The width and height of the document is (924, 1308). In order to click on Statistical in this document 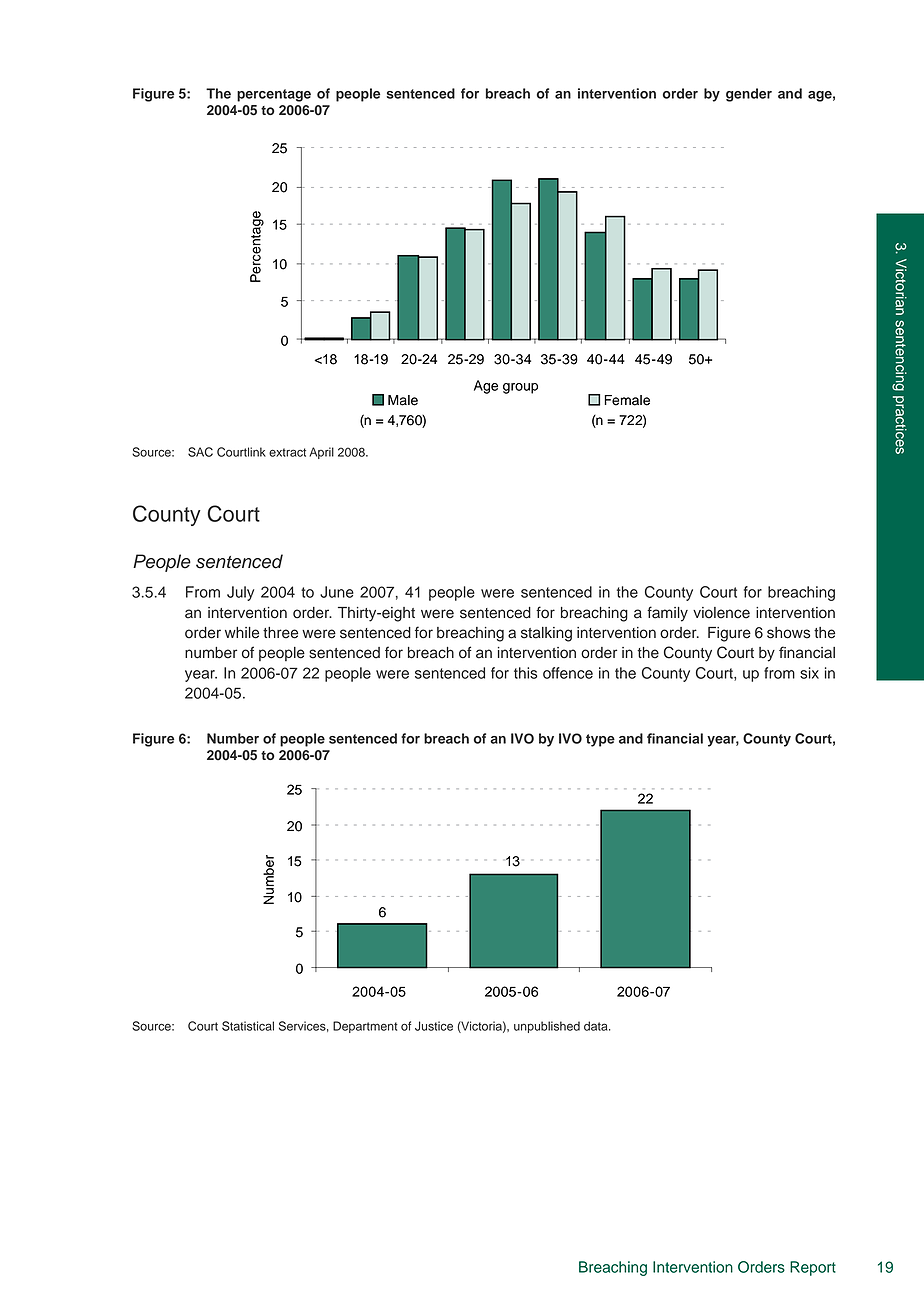, I will do `click(248, 1026)`.
